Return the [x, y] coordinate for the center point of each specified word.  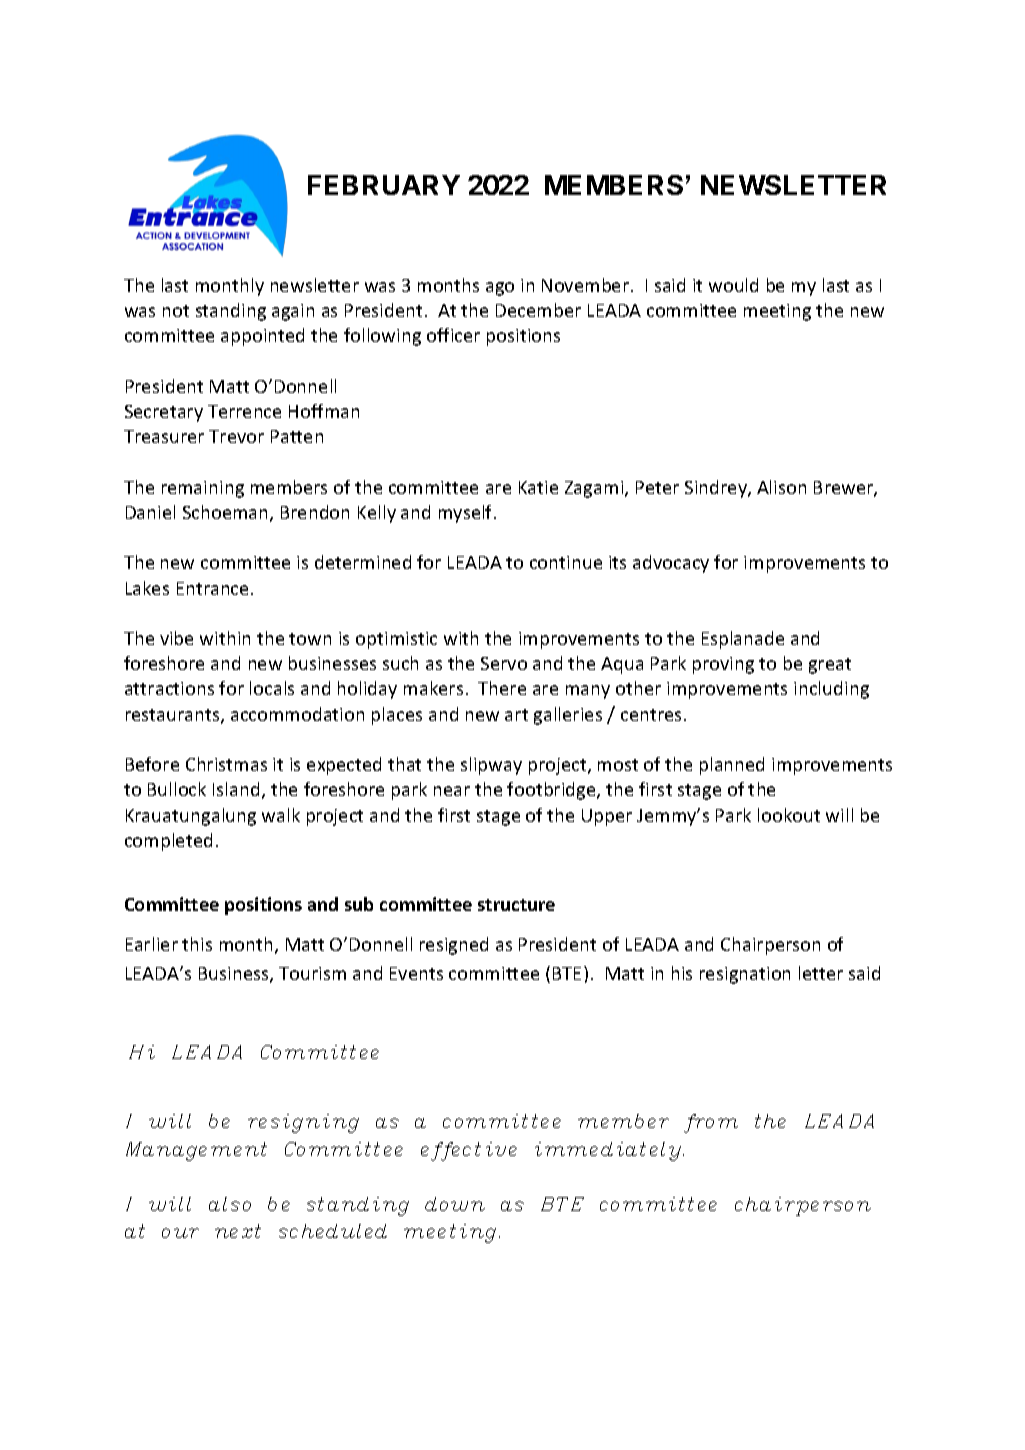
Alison [781, 487]
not [176, 311]
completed [168, 842]
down [455, 1204]
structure [516, 905]
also [230, 1204]
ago [500, 289]
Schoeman [225, 512]
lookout [789, 815]
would [733, 285]
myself [467, 514]
